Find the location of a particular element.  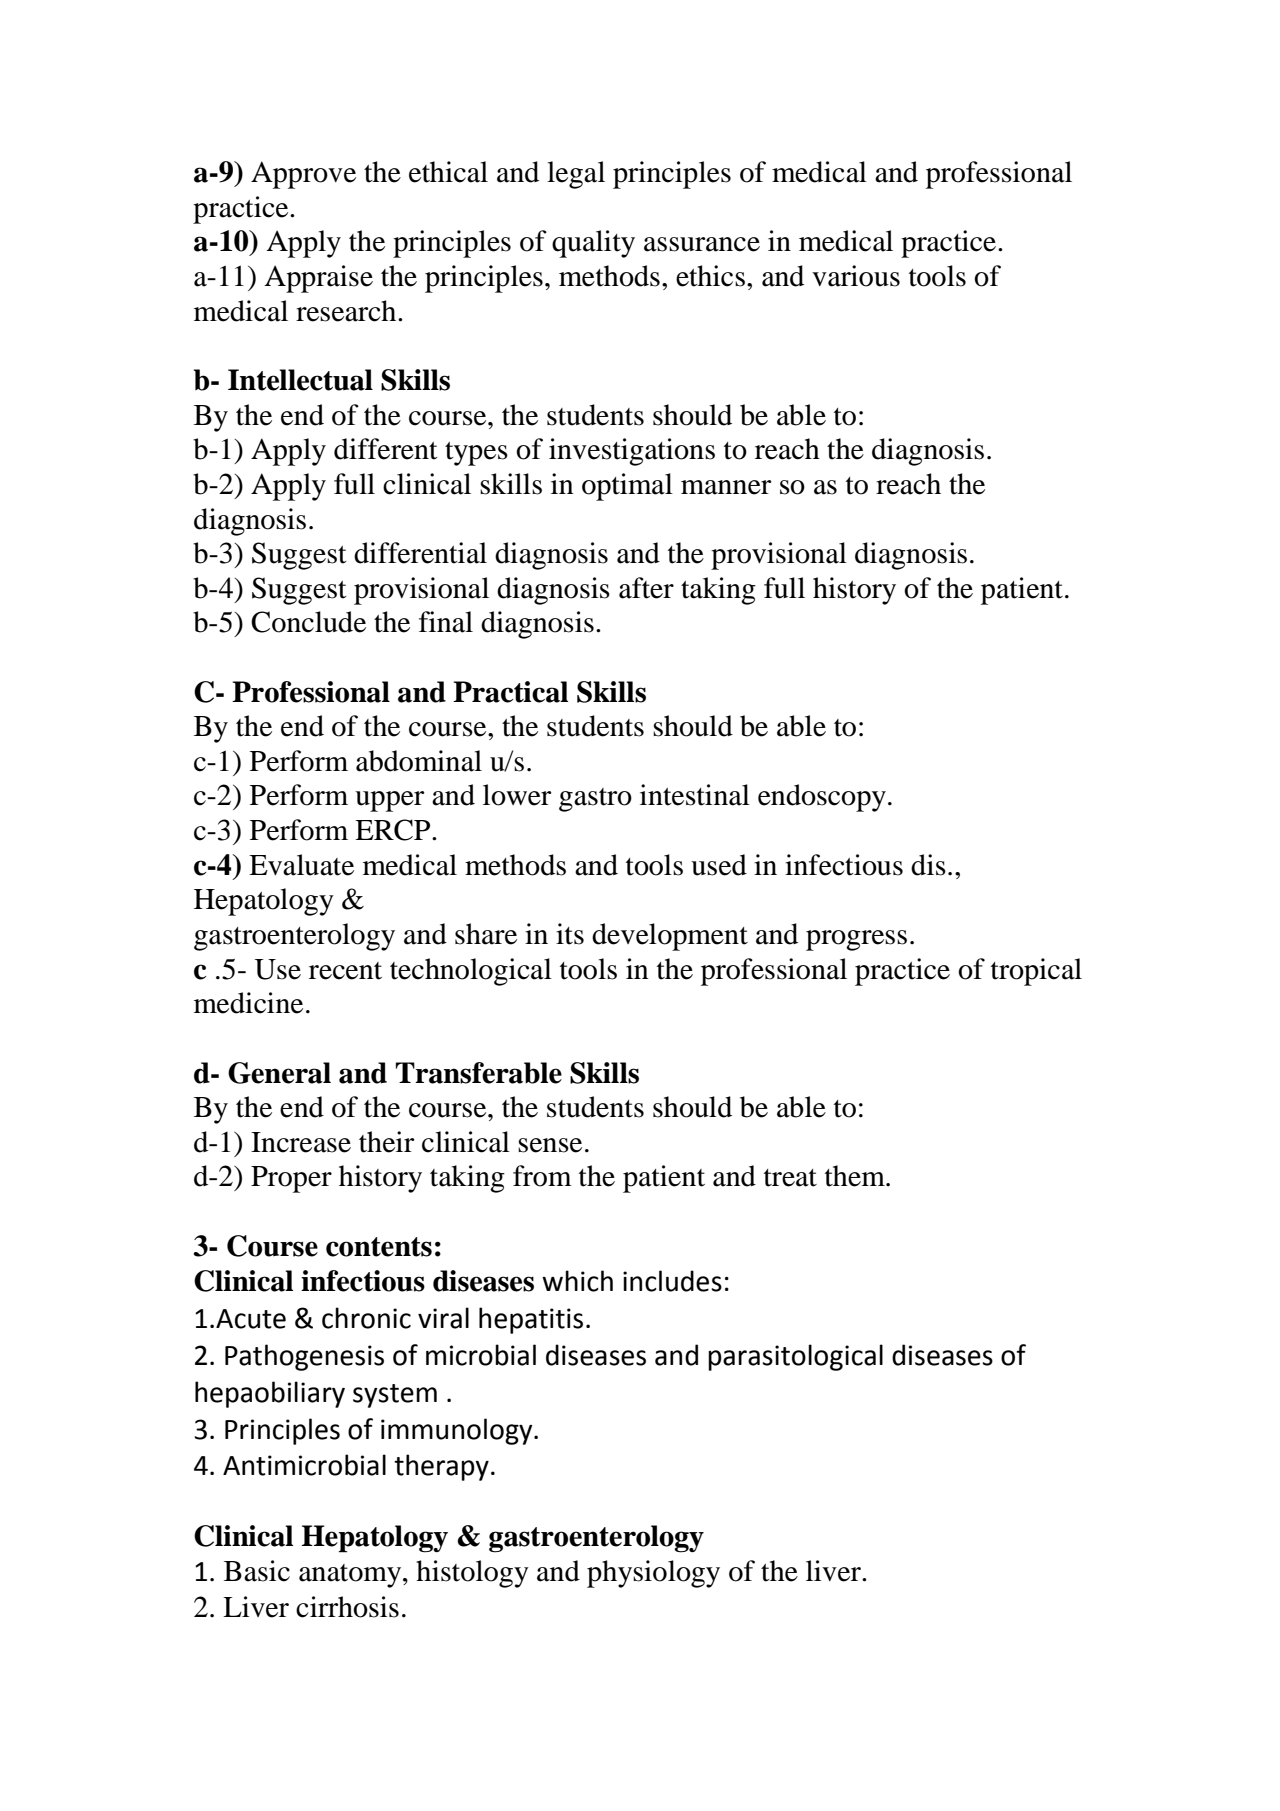

sense is located at coordinates (550, 1145).
